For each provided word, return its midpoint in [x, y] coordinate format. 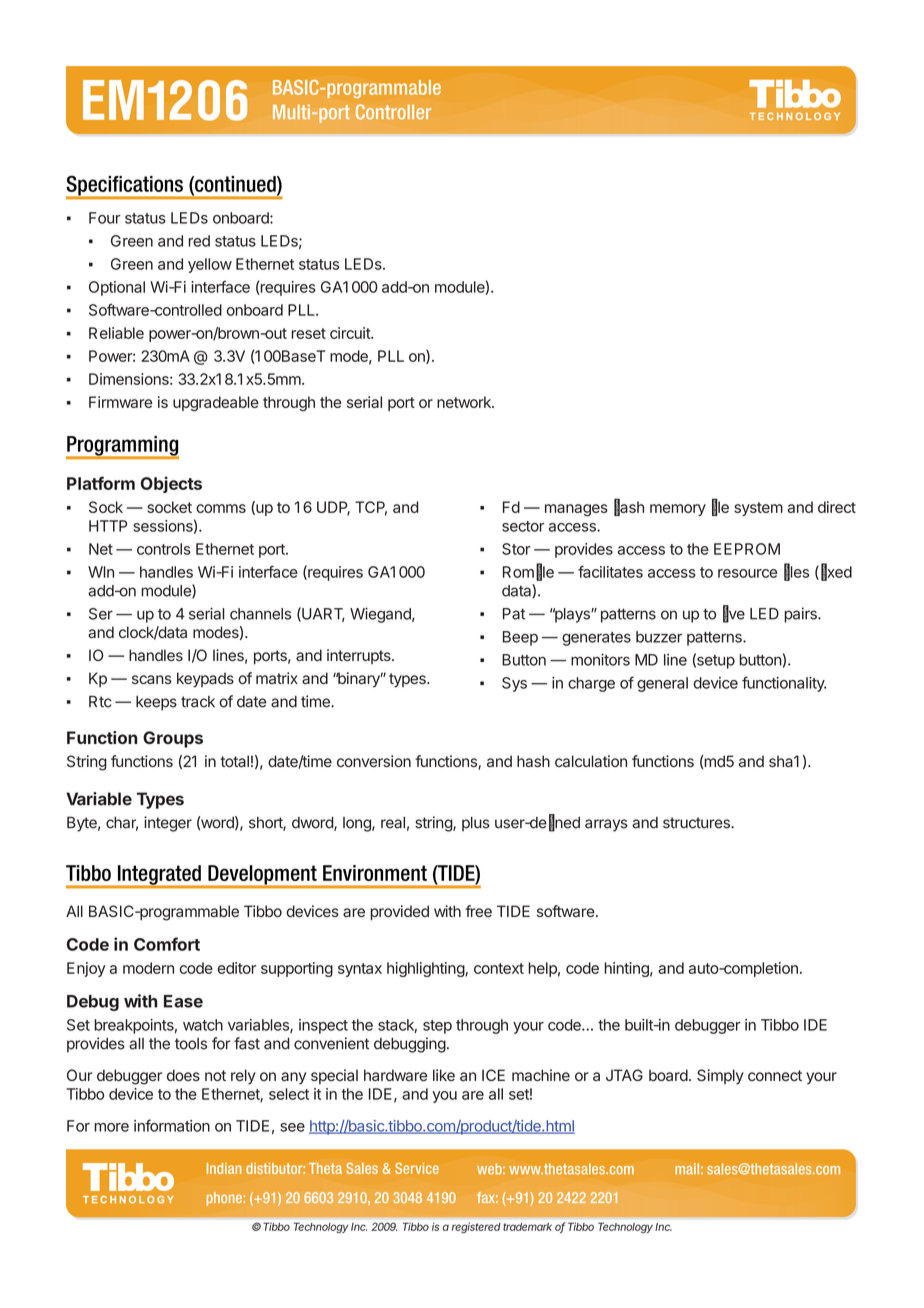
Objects [171, 484]
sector [523, 526]
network [465, 402]
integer [168, 824]
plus [476, 824]
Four [105, 218]
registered [476, 1227]
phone [225, 1199]
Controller [393, 112]
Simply [720, 1077]
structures [697, 823]
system [758, 509]
